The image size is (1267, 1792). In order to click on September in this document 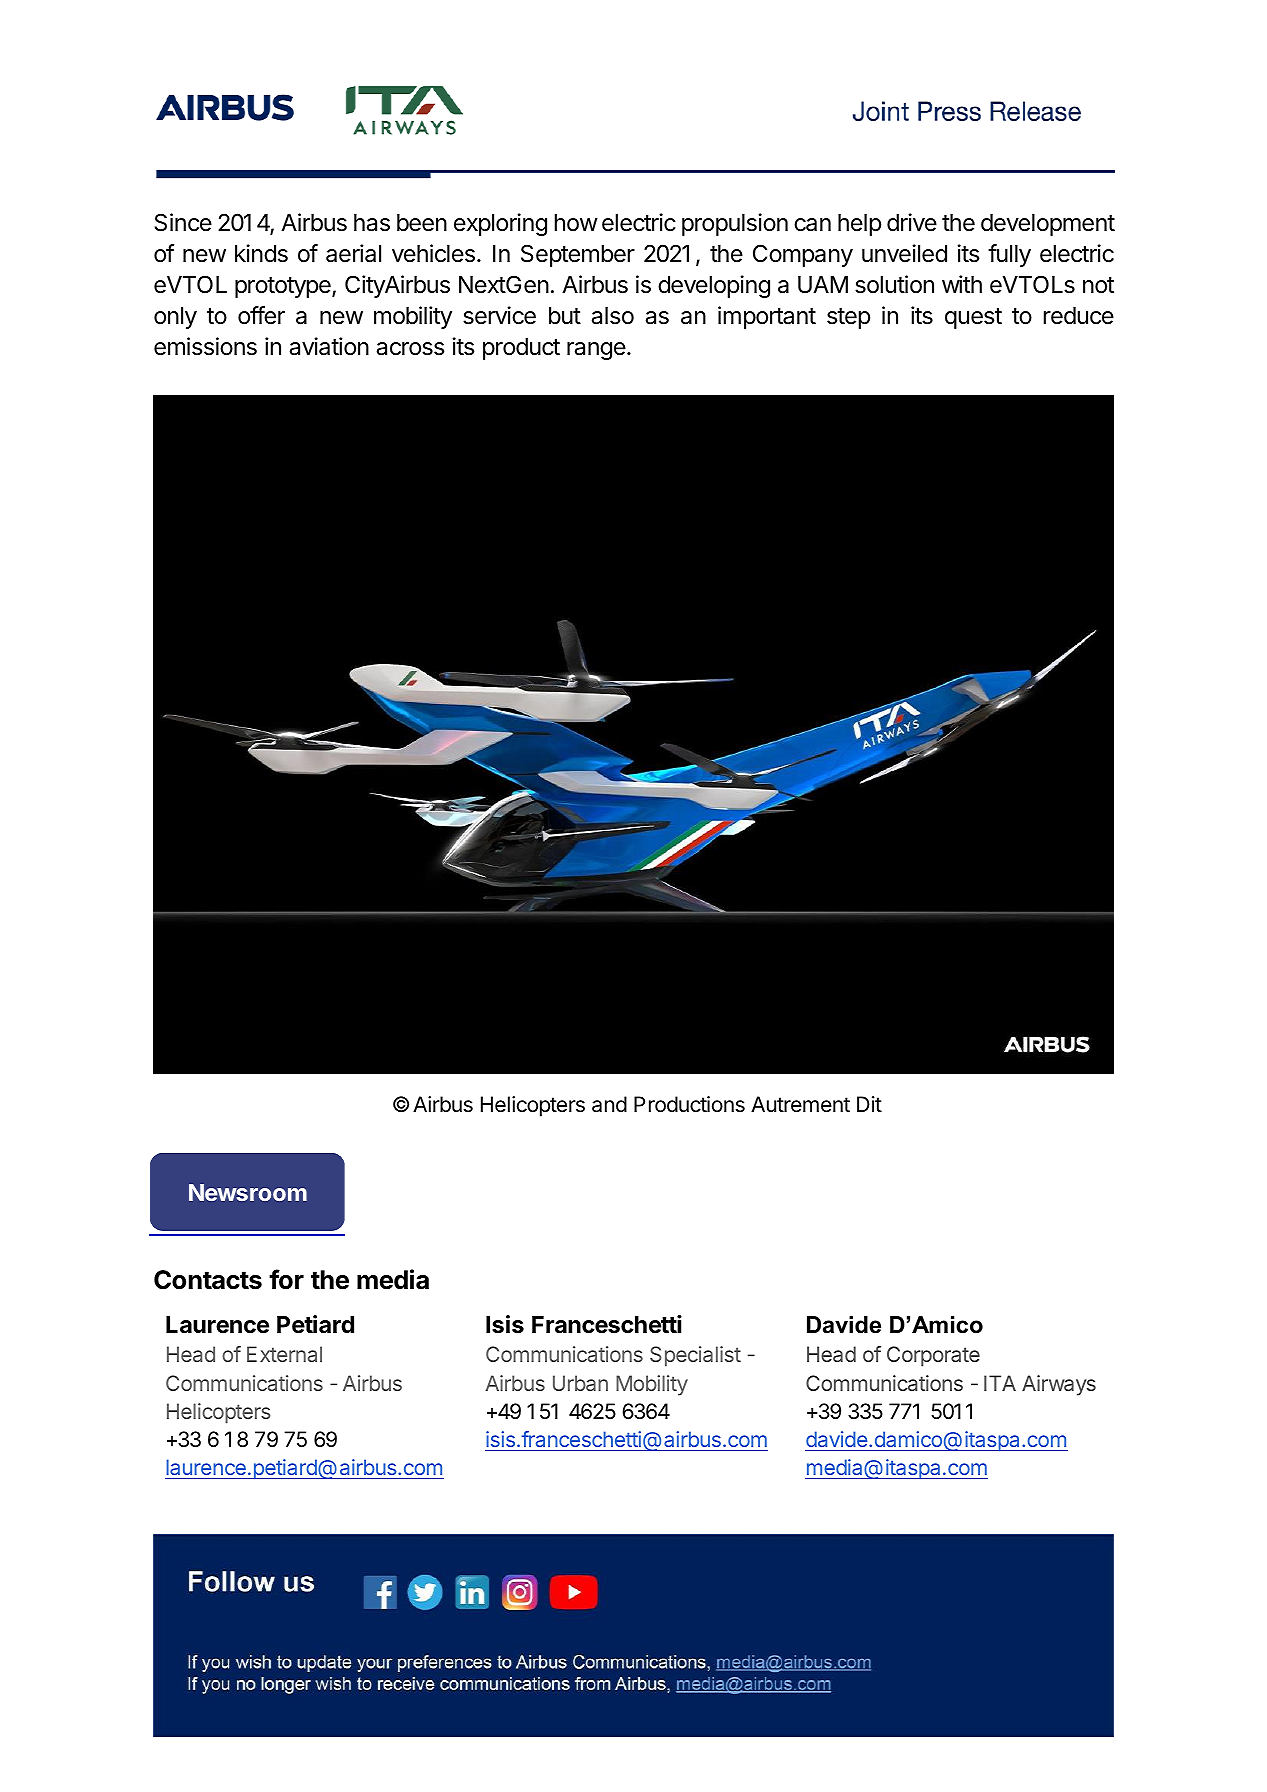, I will do `click(578, 255)`.
